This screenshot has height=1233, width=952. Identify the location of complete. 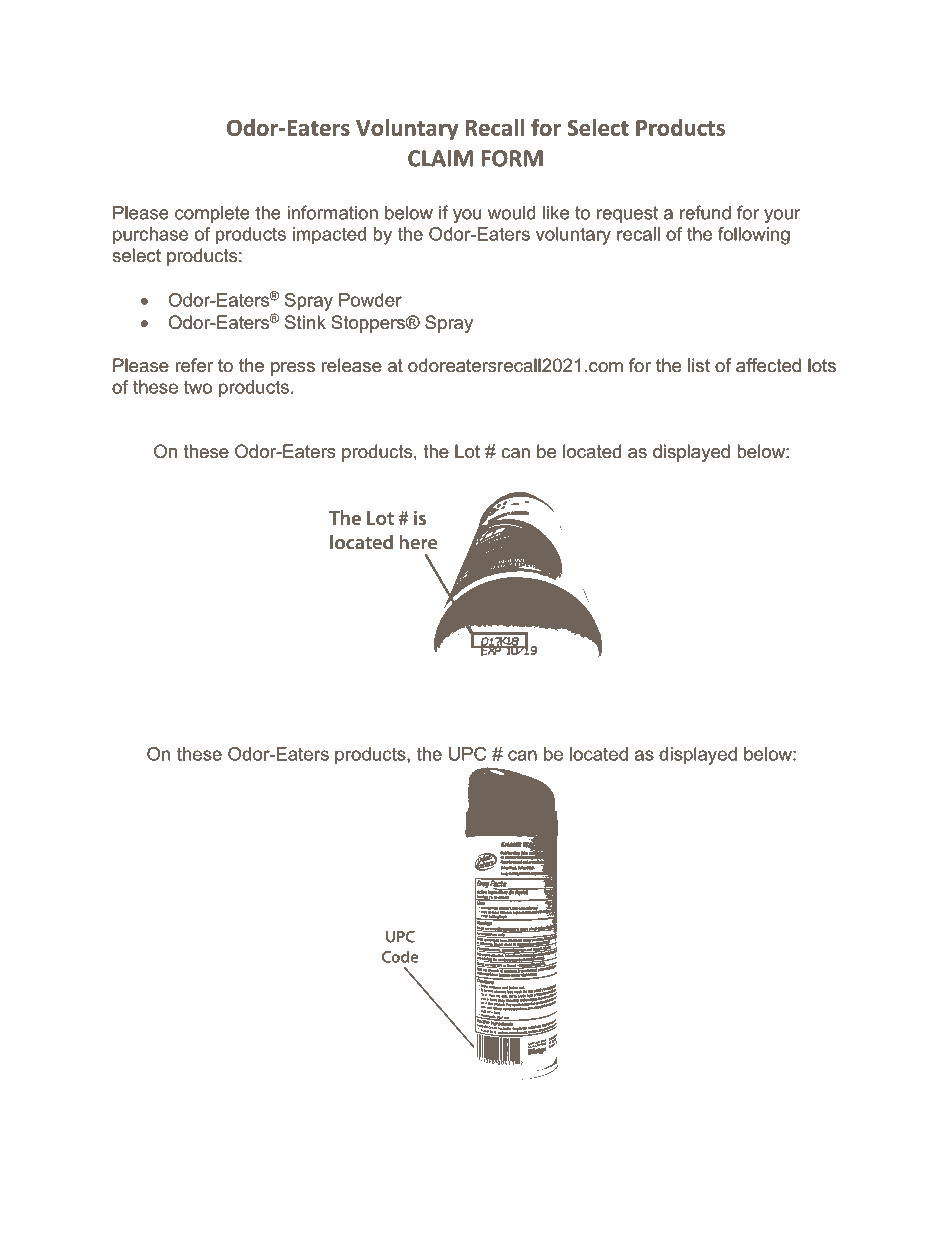
(212, 214).
